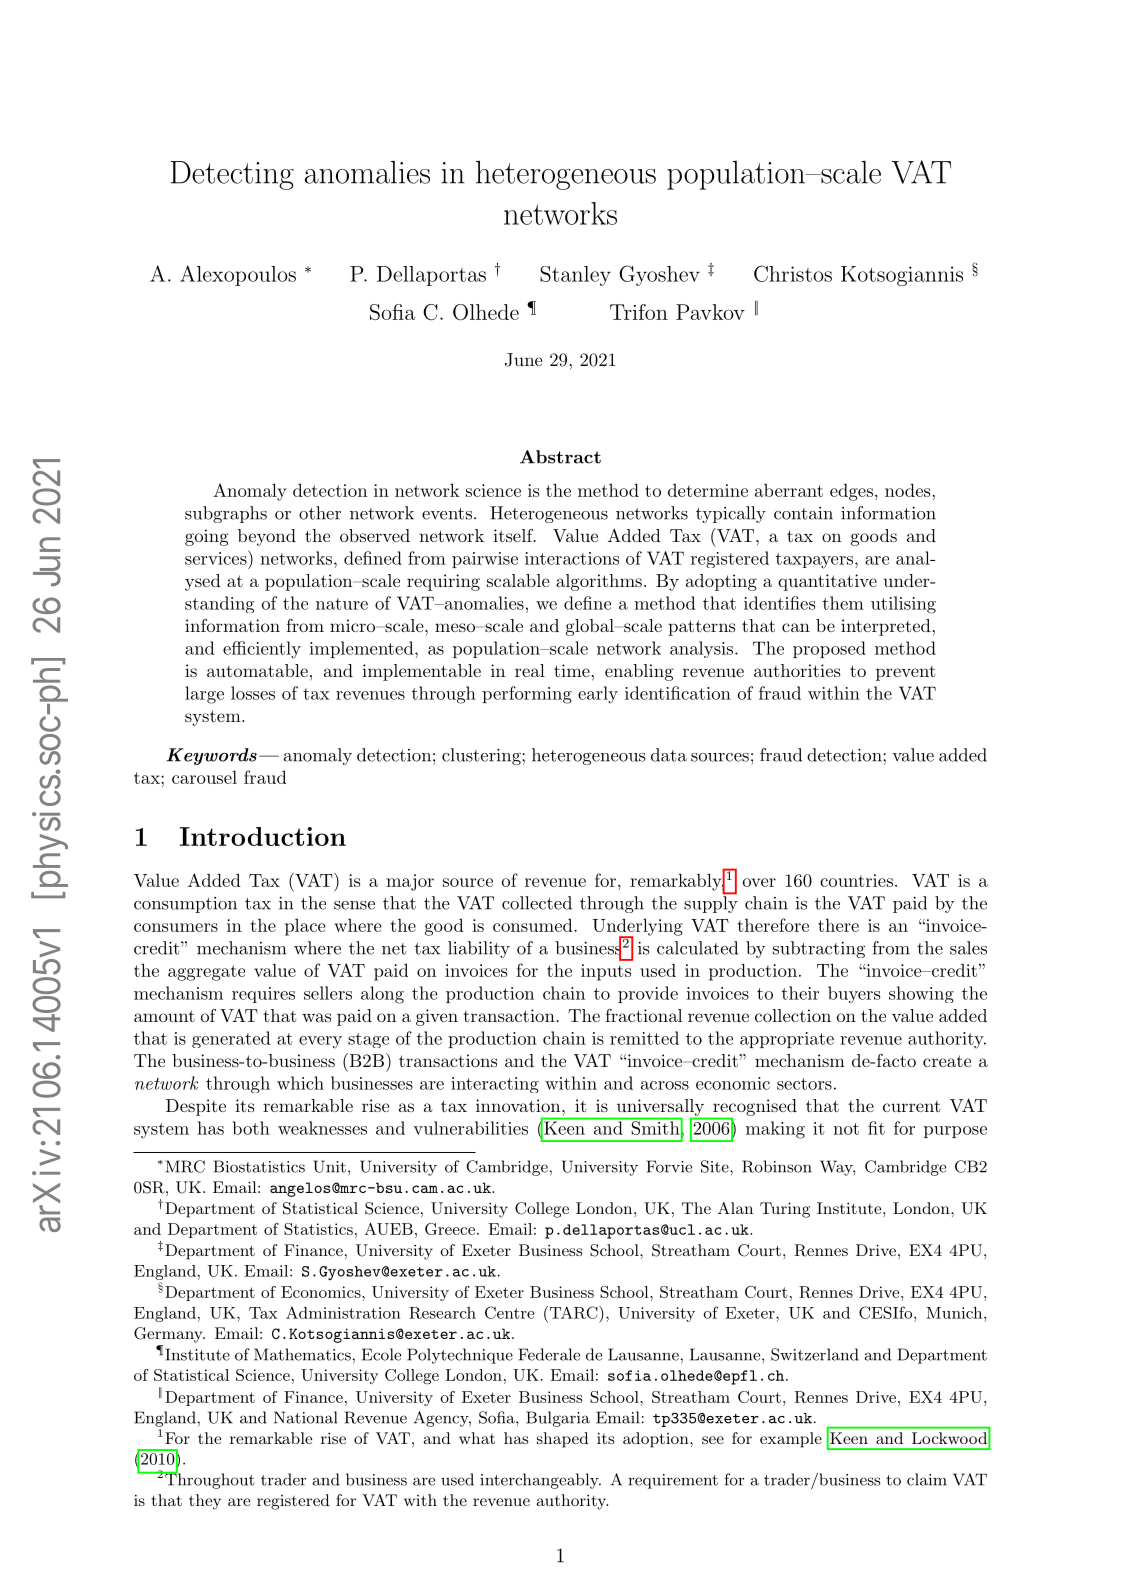 The image size is (1121, 1586). I want to click on shaped, so click(563, 1440).
